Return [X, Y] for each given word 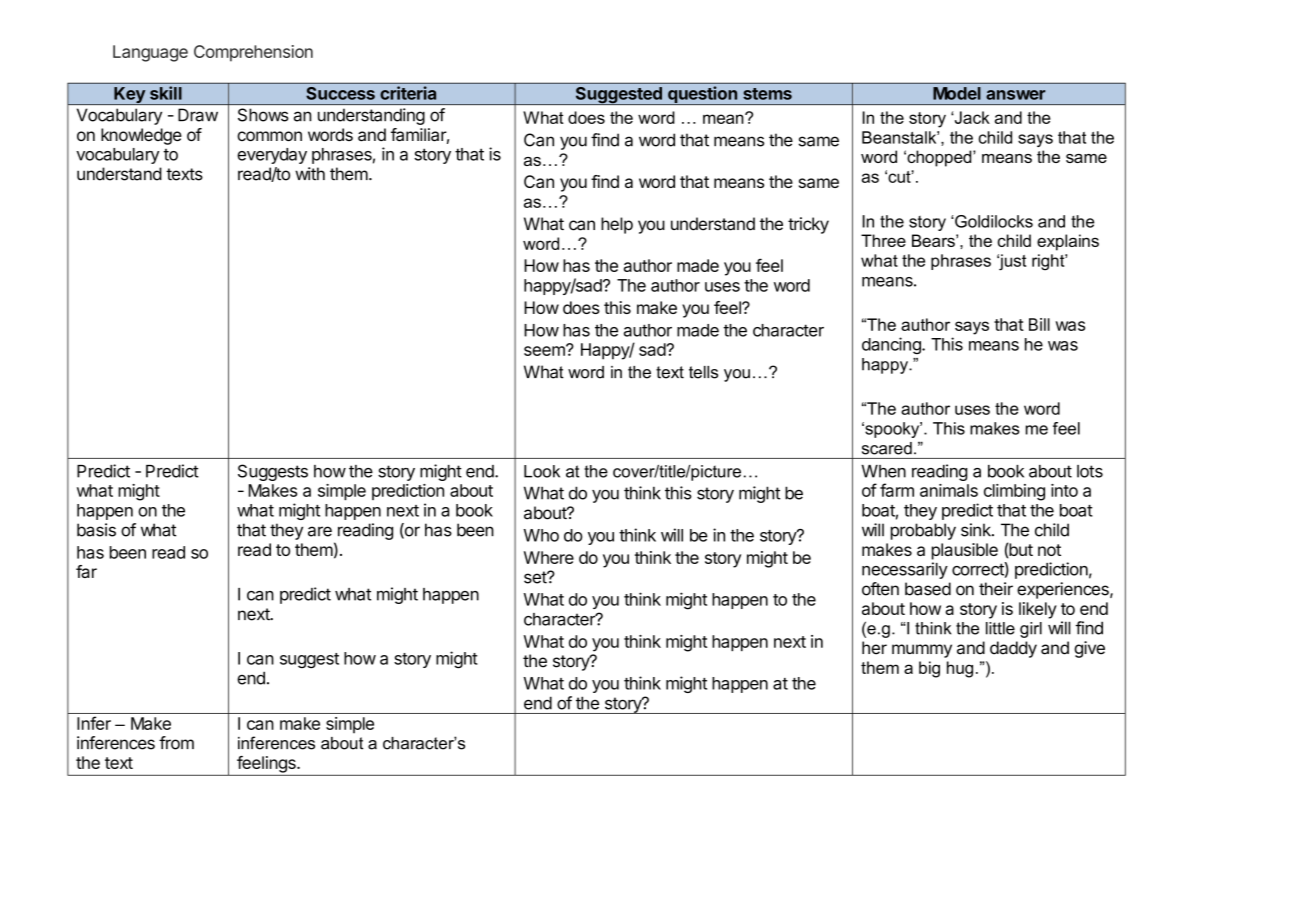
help [617, 225]
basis [96, 530]
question [702, 95]
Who [541, 535]
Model [957, 93]
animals [949, 490]
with [310, 174]
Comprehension [253, 53]
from [176, 743]
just [1011, 262]
